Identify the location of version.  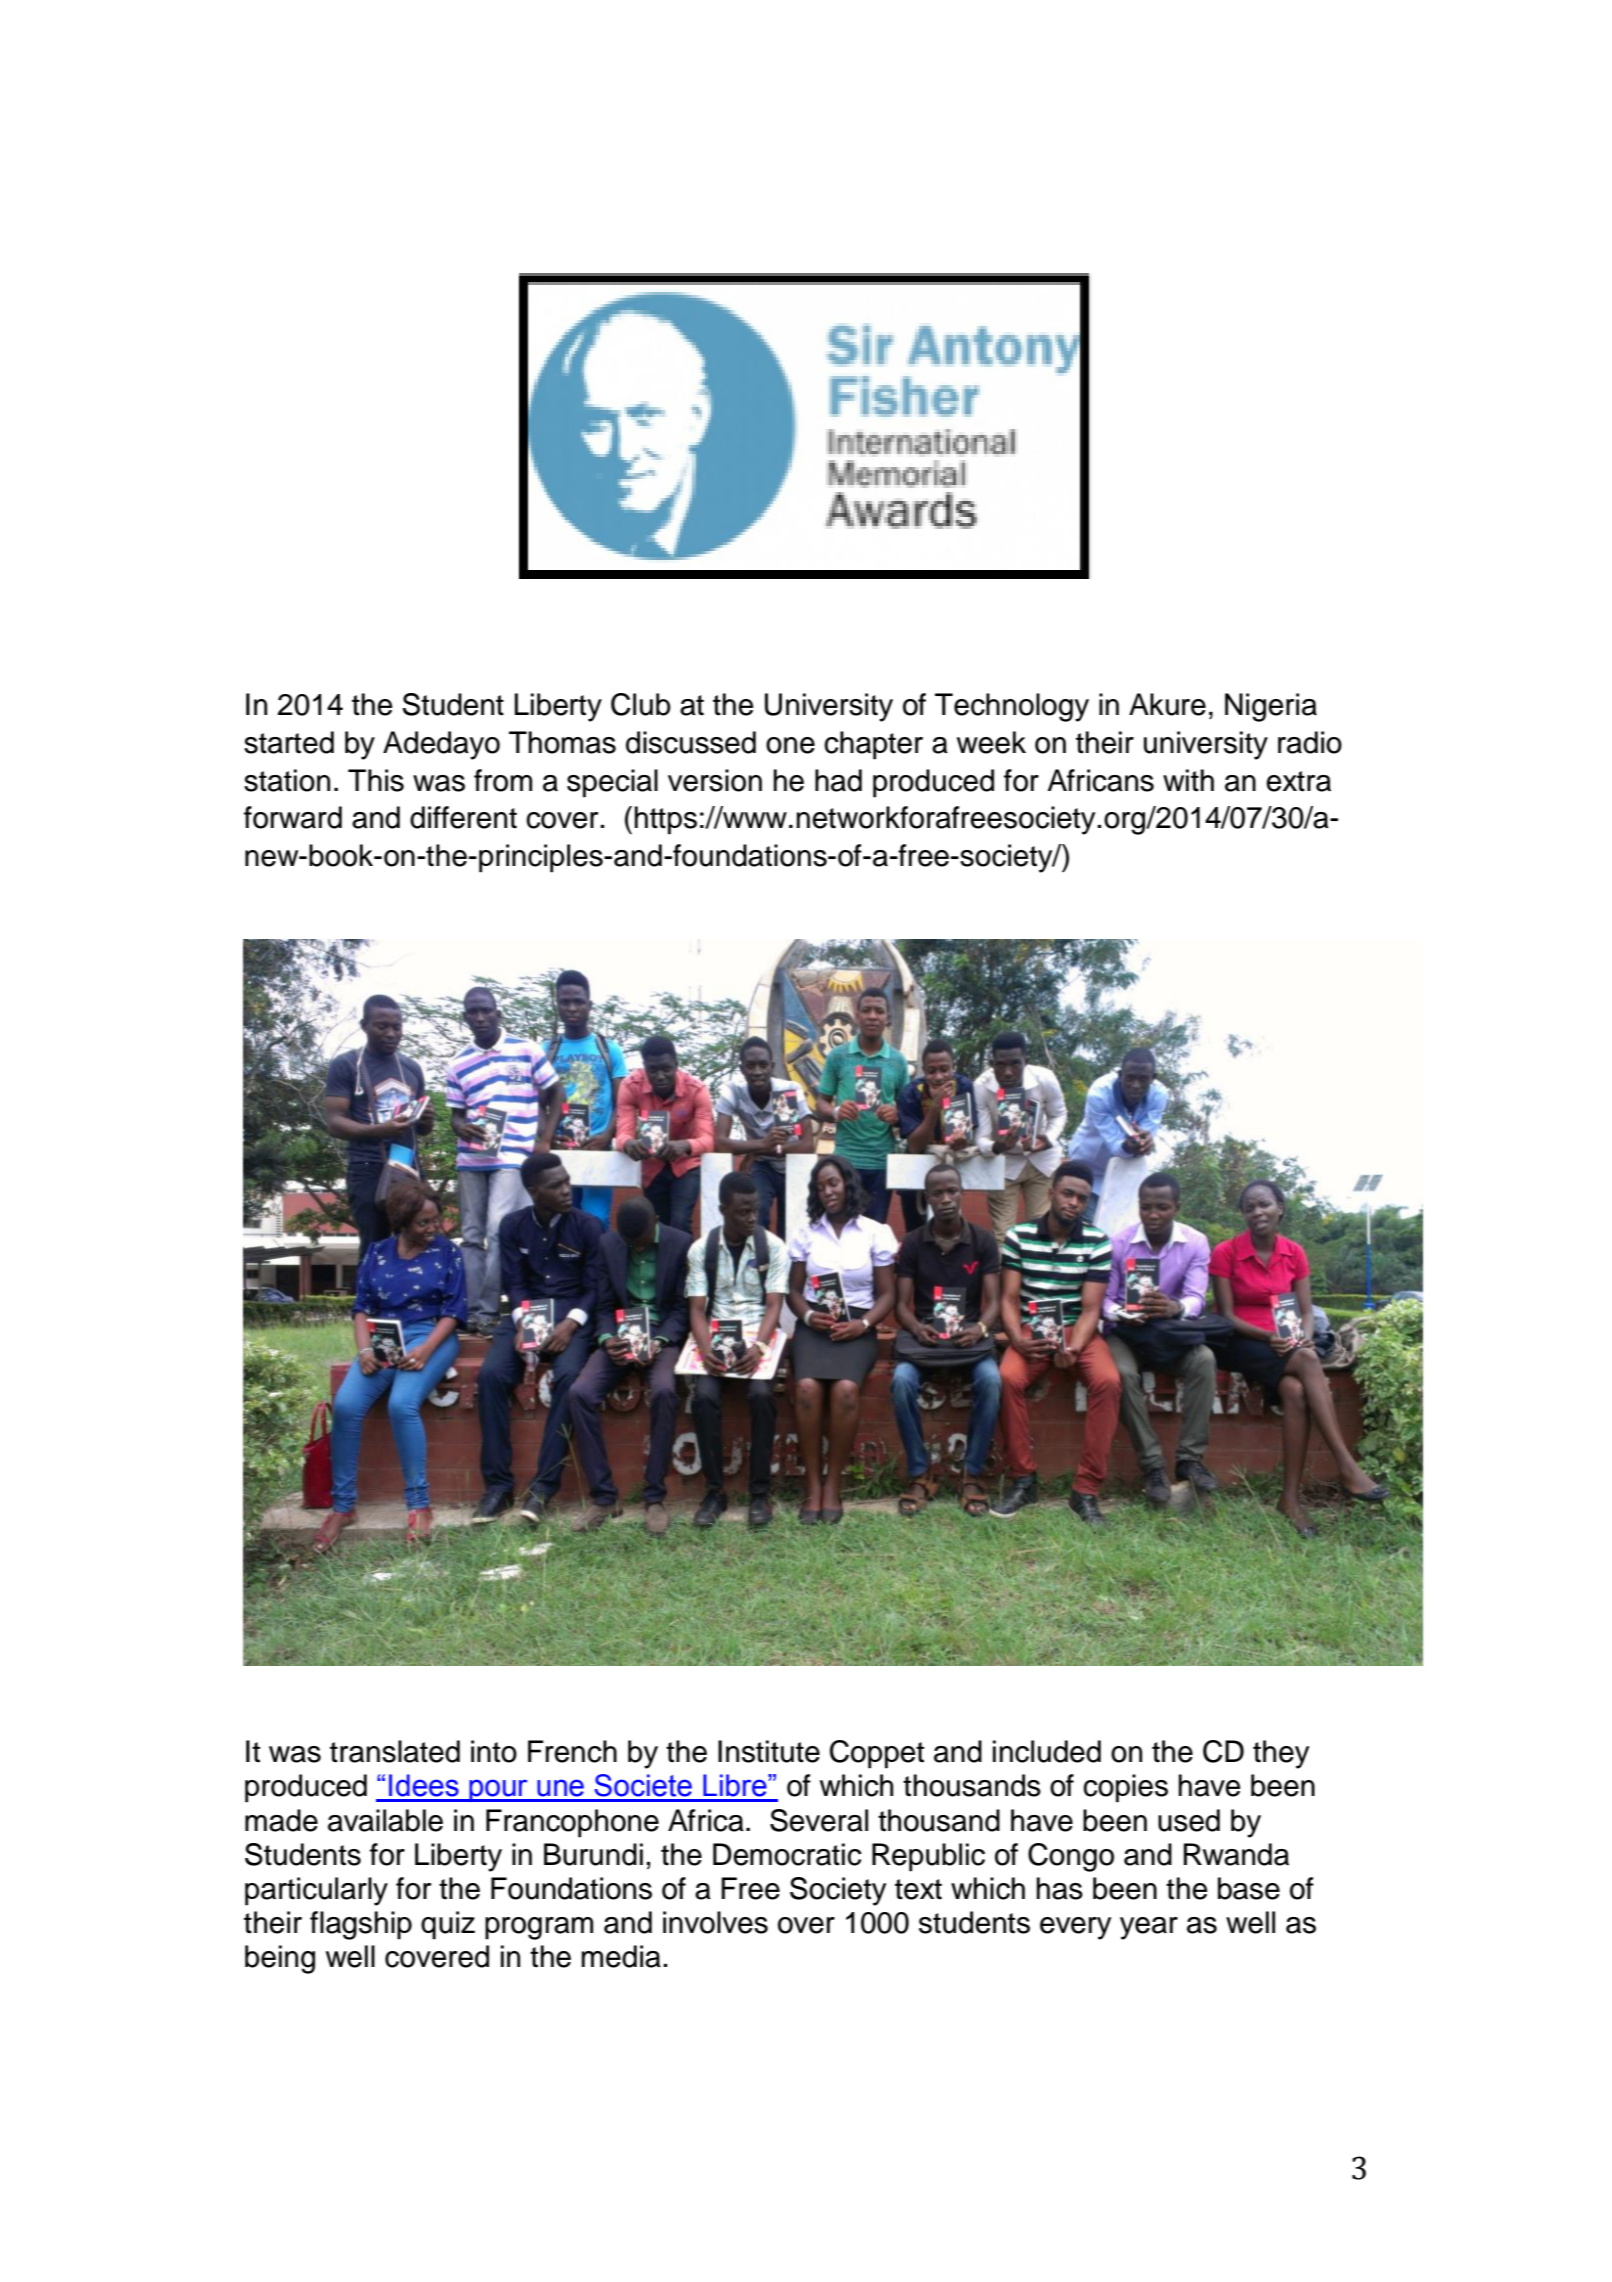
(715, 780).
